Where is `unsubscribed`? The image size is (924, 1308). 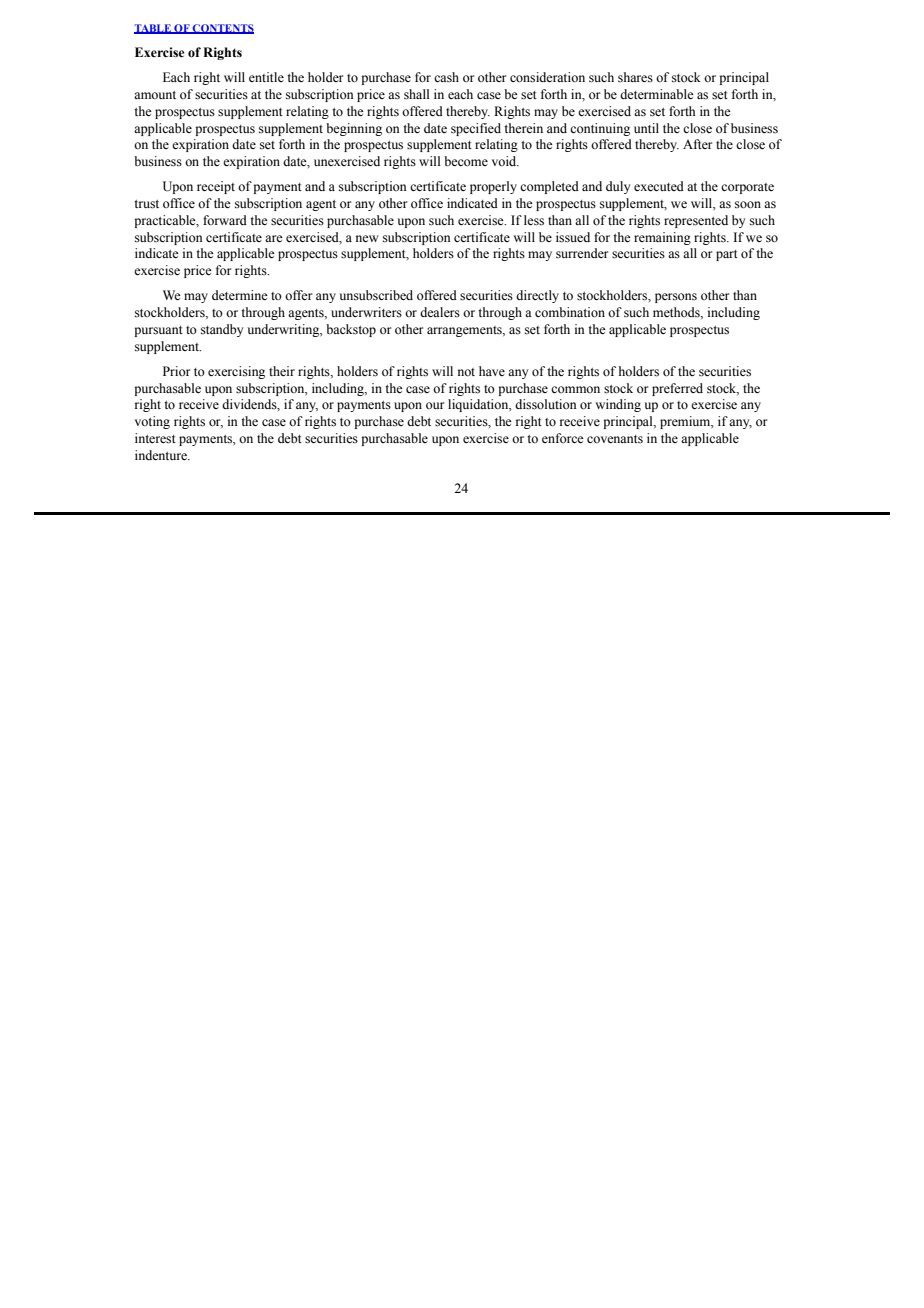
unsubscribed is located at coordinates (376, 295).
